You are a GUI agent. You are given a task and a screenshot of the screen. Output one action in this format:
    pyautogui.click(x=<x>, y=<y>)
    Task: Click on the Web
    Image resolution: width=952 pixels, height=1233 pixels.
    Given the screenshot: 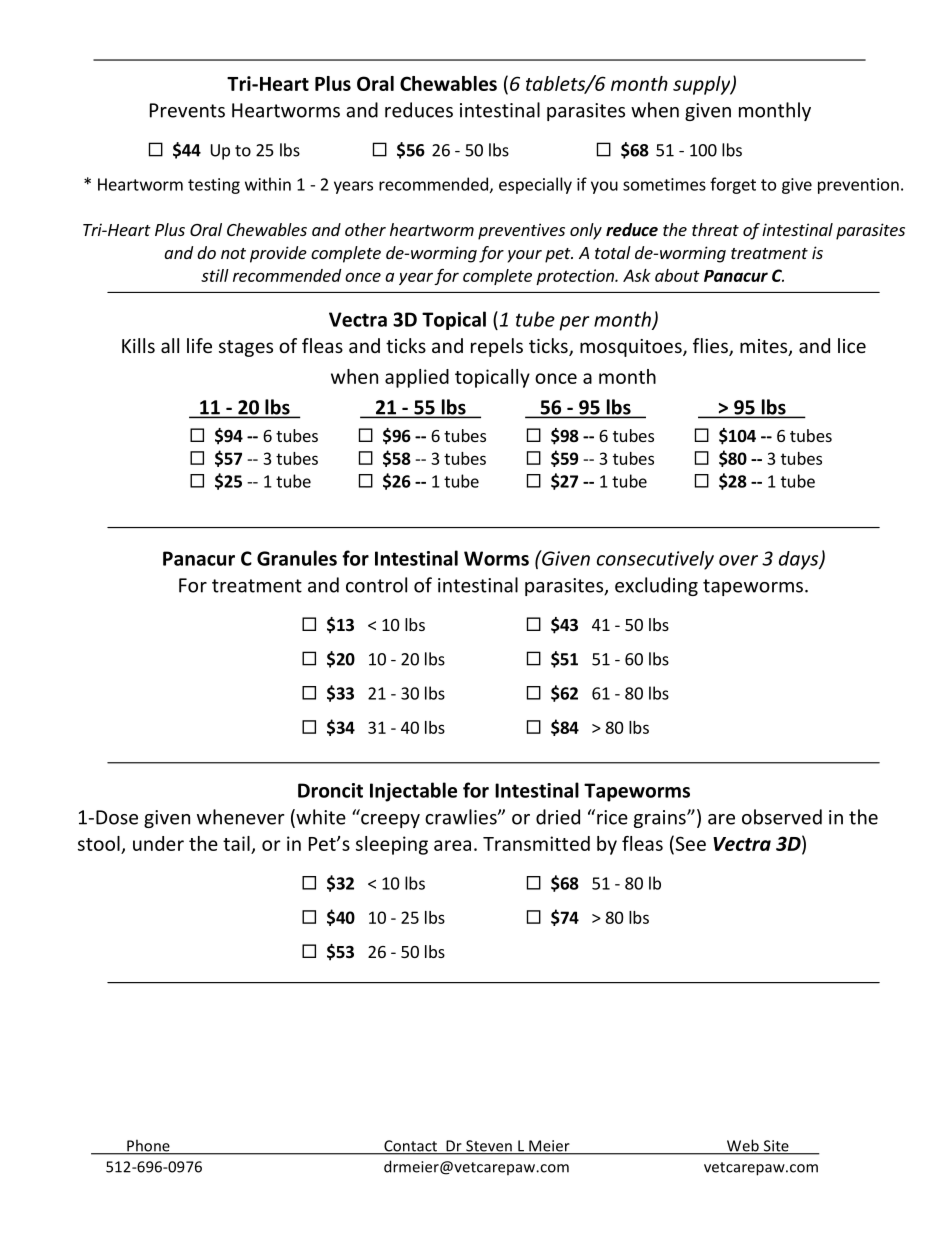 What is the action you would take?
    pyautogui.click(x=743, y=1146)
